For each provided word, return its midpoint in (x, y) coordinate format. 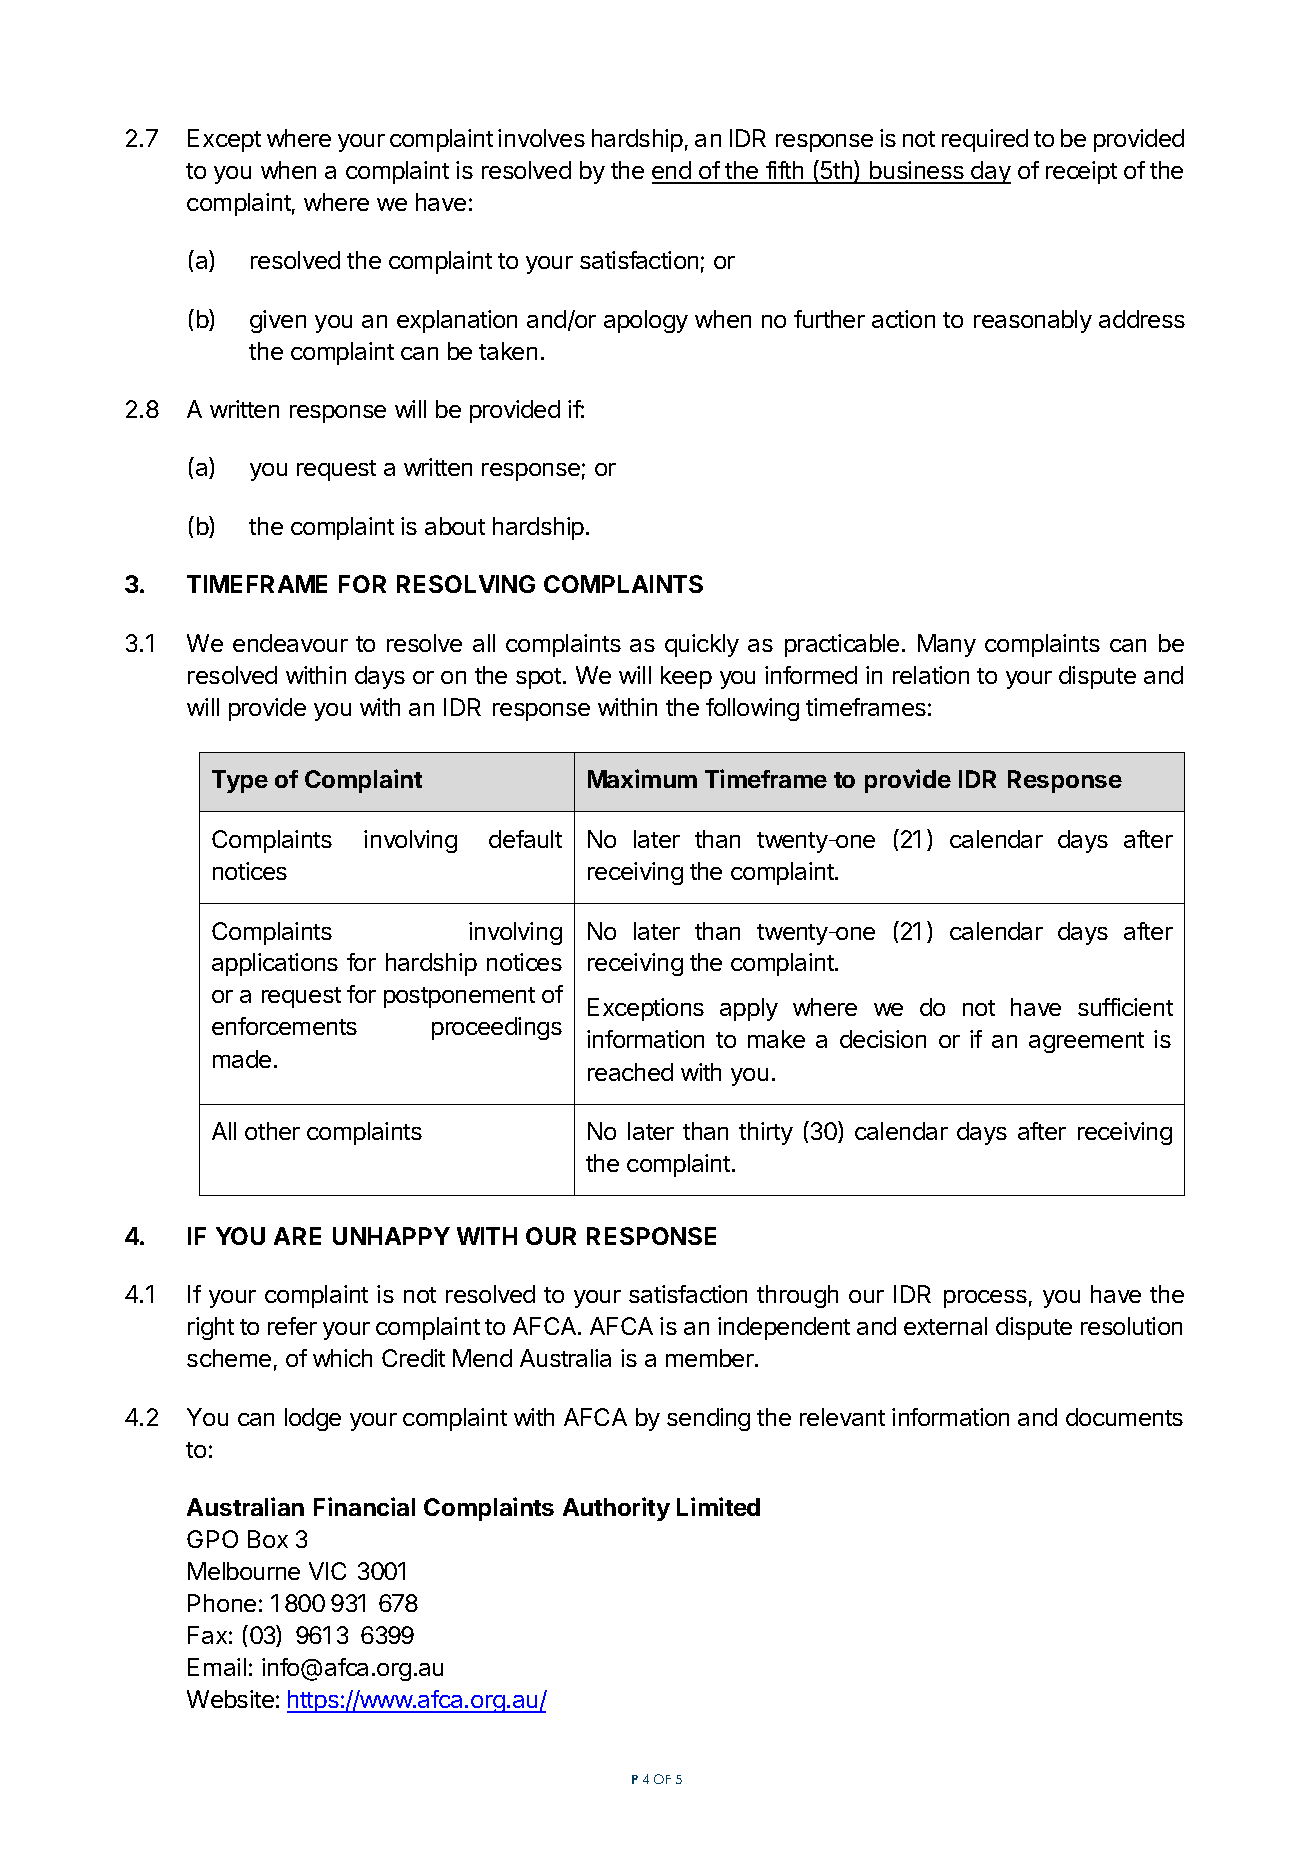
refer (292, 1326)
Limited (718, 1506)
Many (947, 645)
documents (1124, 1417)
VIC (327, 1571)
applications (275, 964)
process (985, 1299)
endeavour (290, 643)
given (278, 321)
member (711, 1358)
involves (541, 138)
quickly (702, 645)
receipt (1081, 172)
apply (749, 1009)
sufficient (1125, 1007)
